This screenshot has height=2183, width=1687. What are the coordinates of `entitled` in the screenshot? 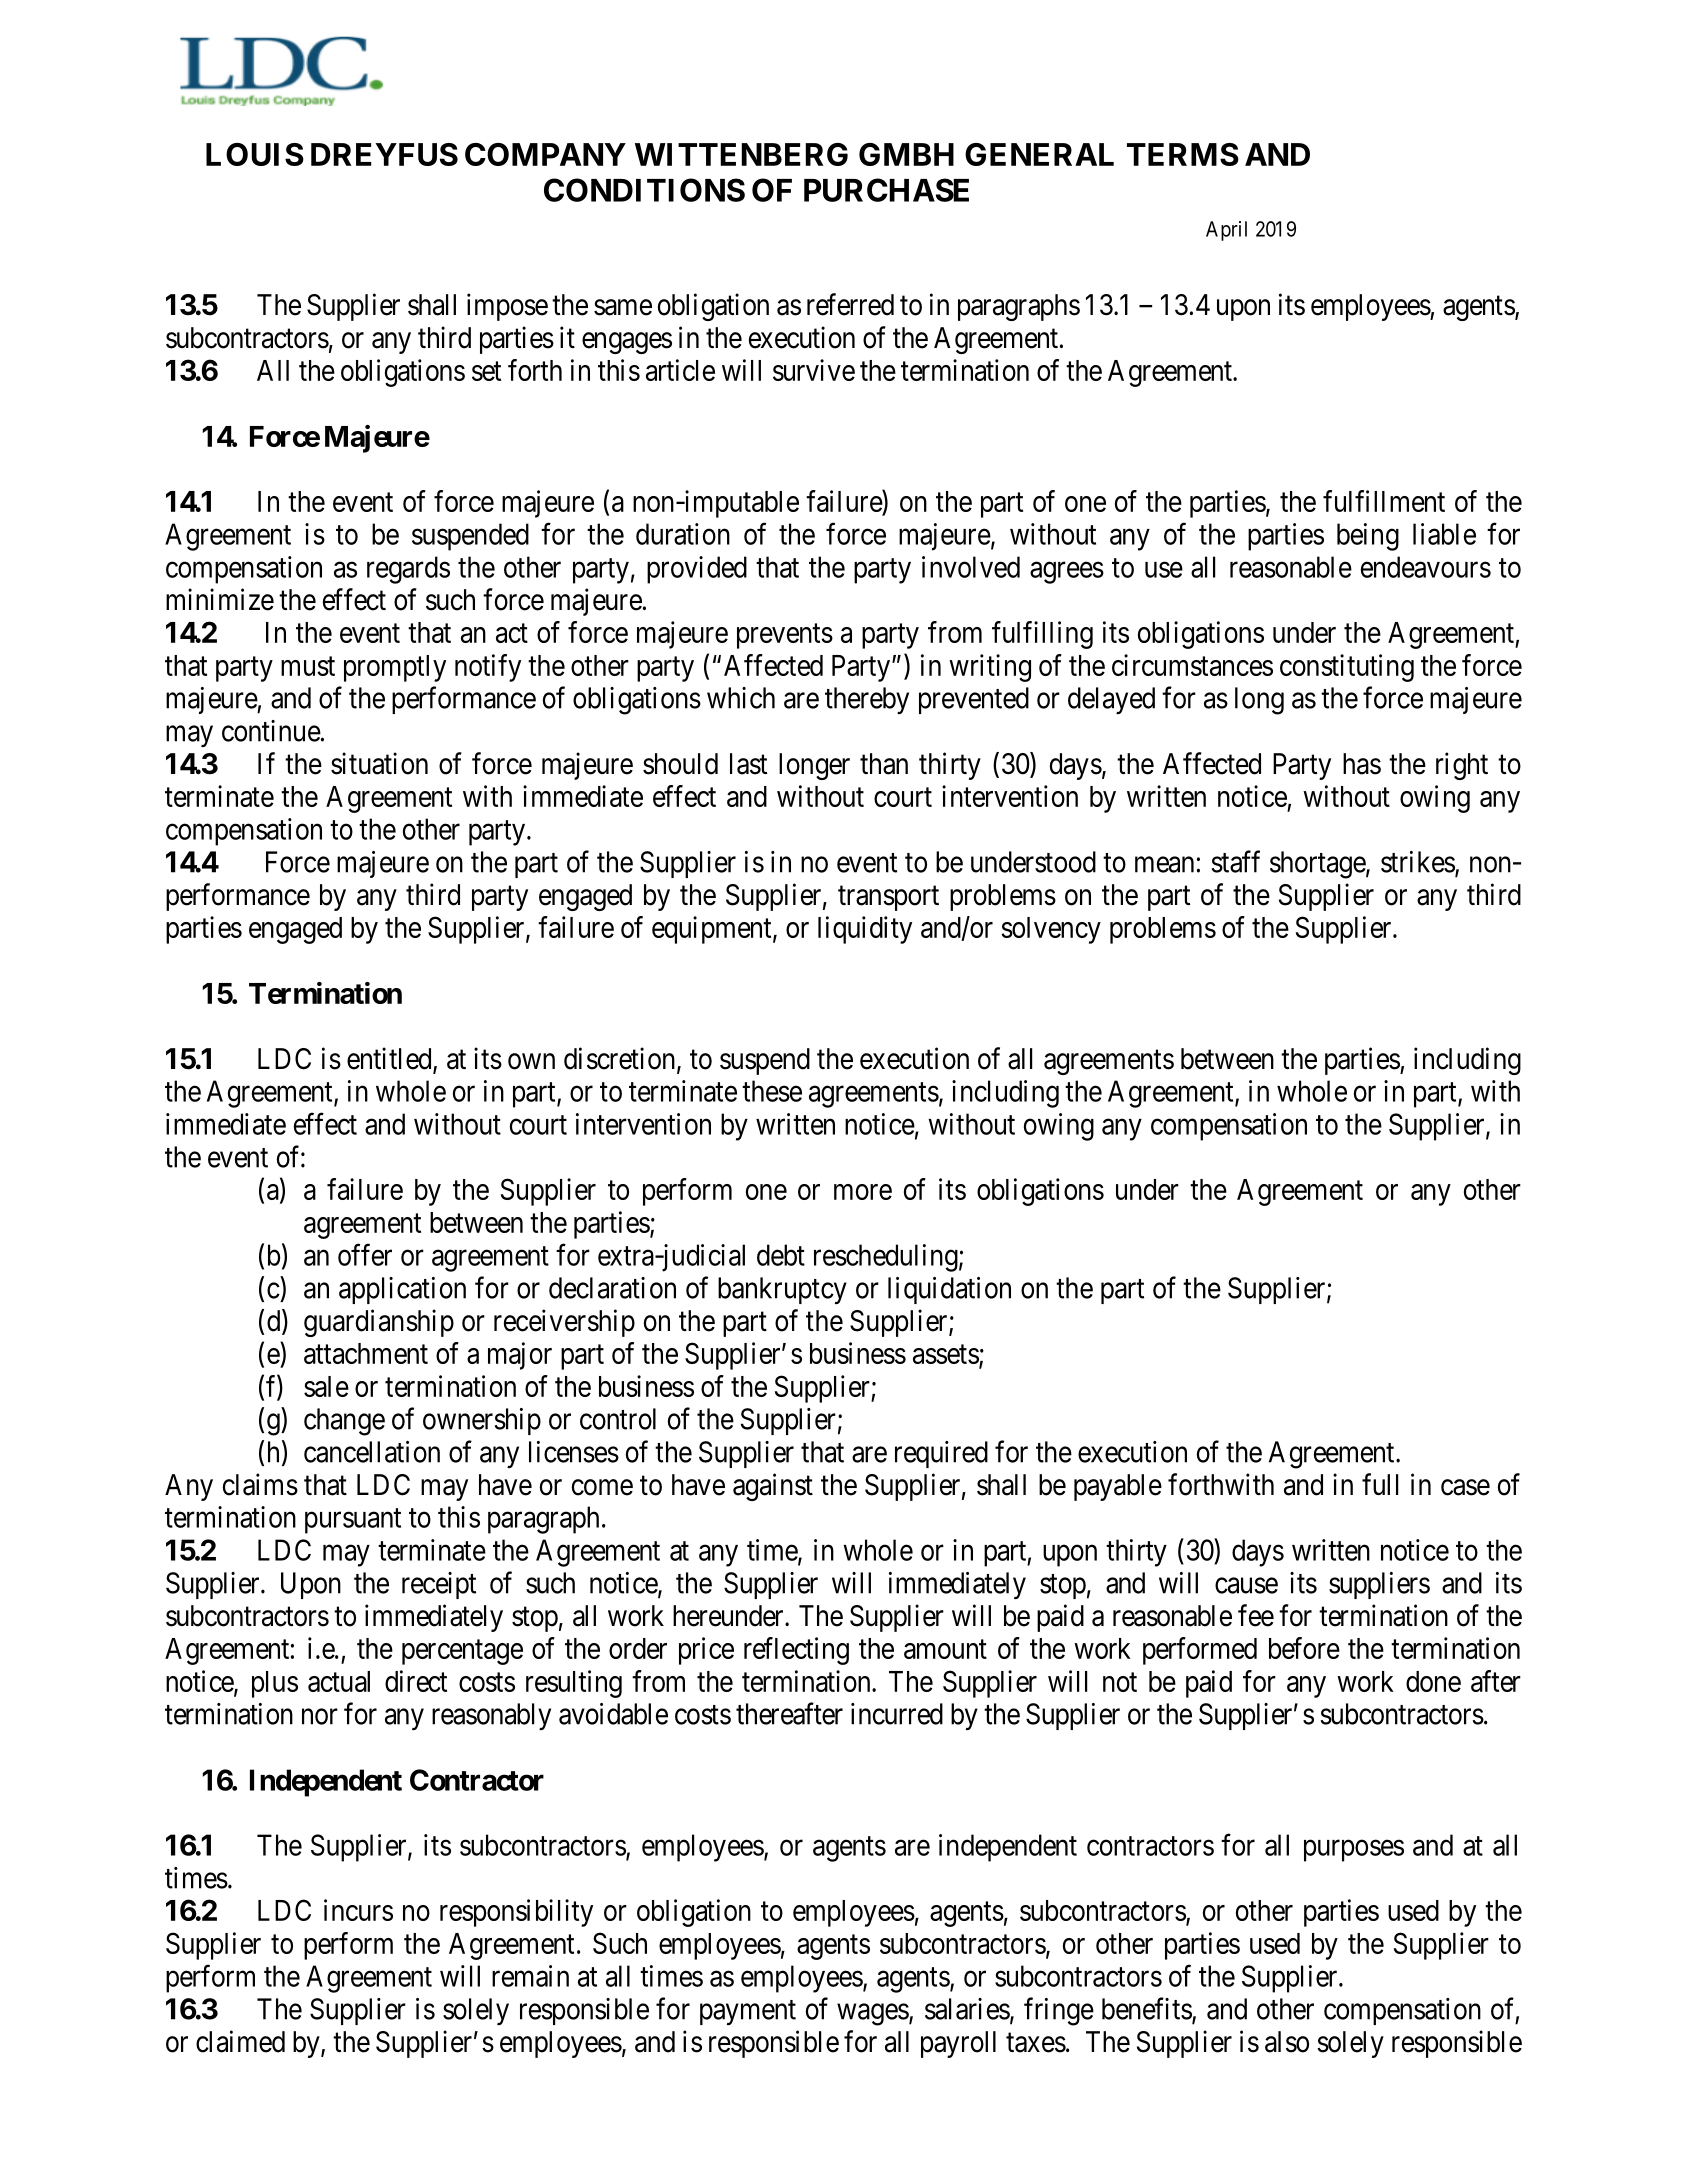 It's located at (390, 1059).
